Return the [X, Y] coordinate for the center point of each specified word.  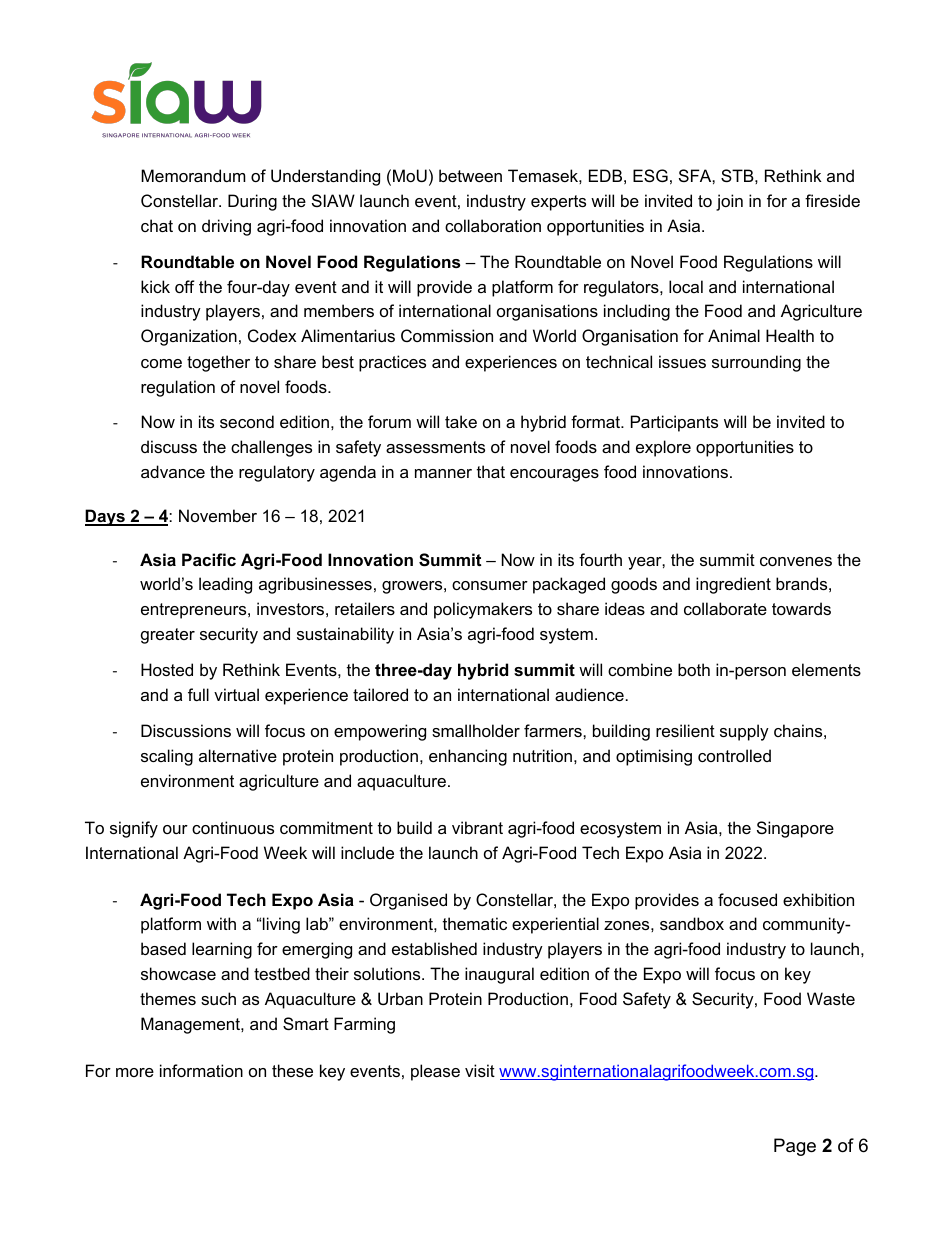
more [135, 1072]
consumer [490, 585]
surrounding [756, 363]
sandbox [692, 923]
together [218, 363]
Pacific [209, 559]
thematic [475, 923]
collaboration [493, 225]
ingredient [733, 585]
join [729, 202]
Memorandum [193, 175]
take [461, 421]
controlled [734, 755]
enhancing [468, 757]
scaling [167, 757]
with [221, 923]
